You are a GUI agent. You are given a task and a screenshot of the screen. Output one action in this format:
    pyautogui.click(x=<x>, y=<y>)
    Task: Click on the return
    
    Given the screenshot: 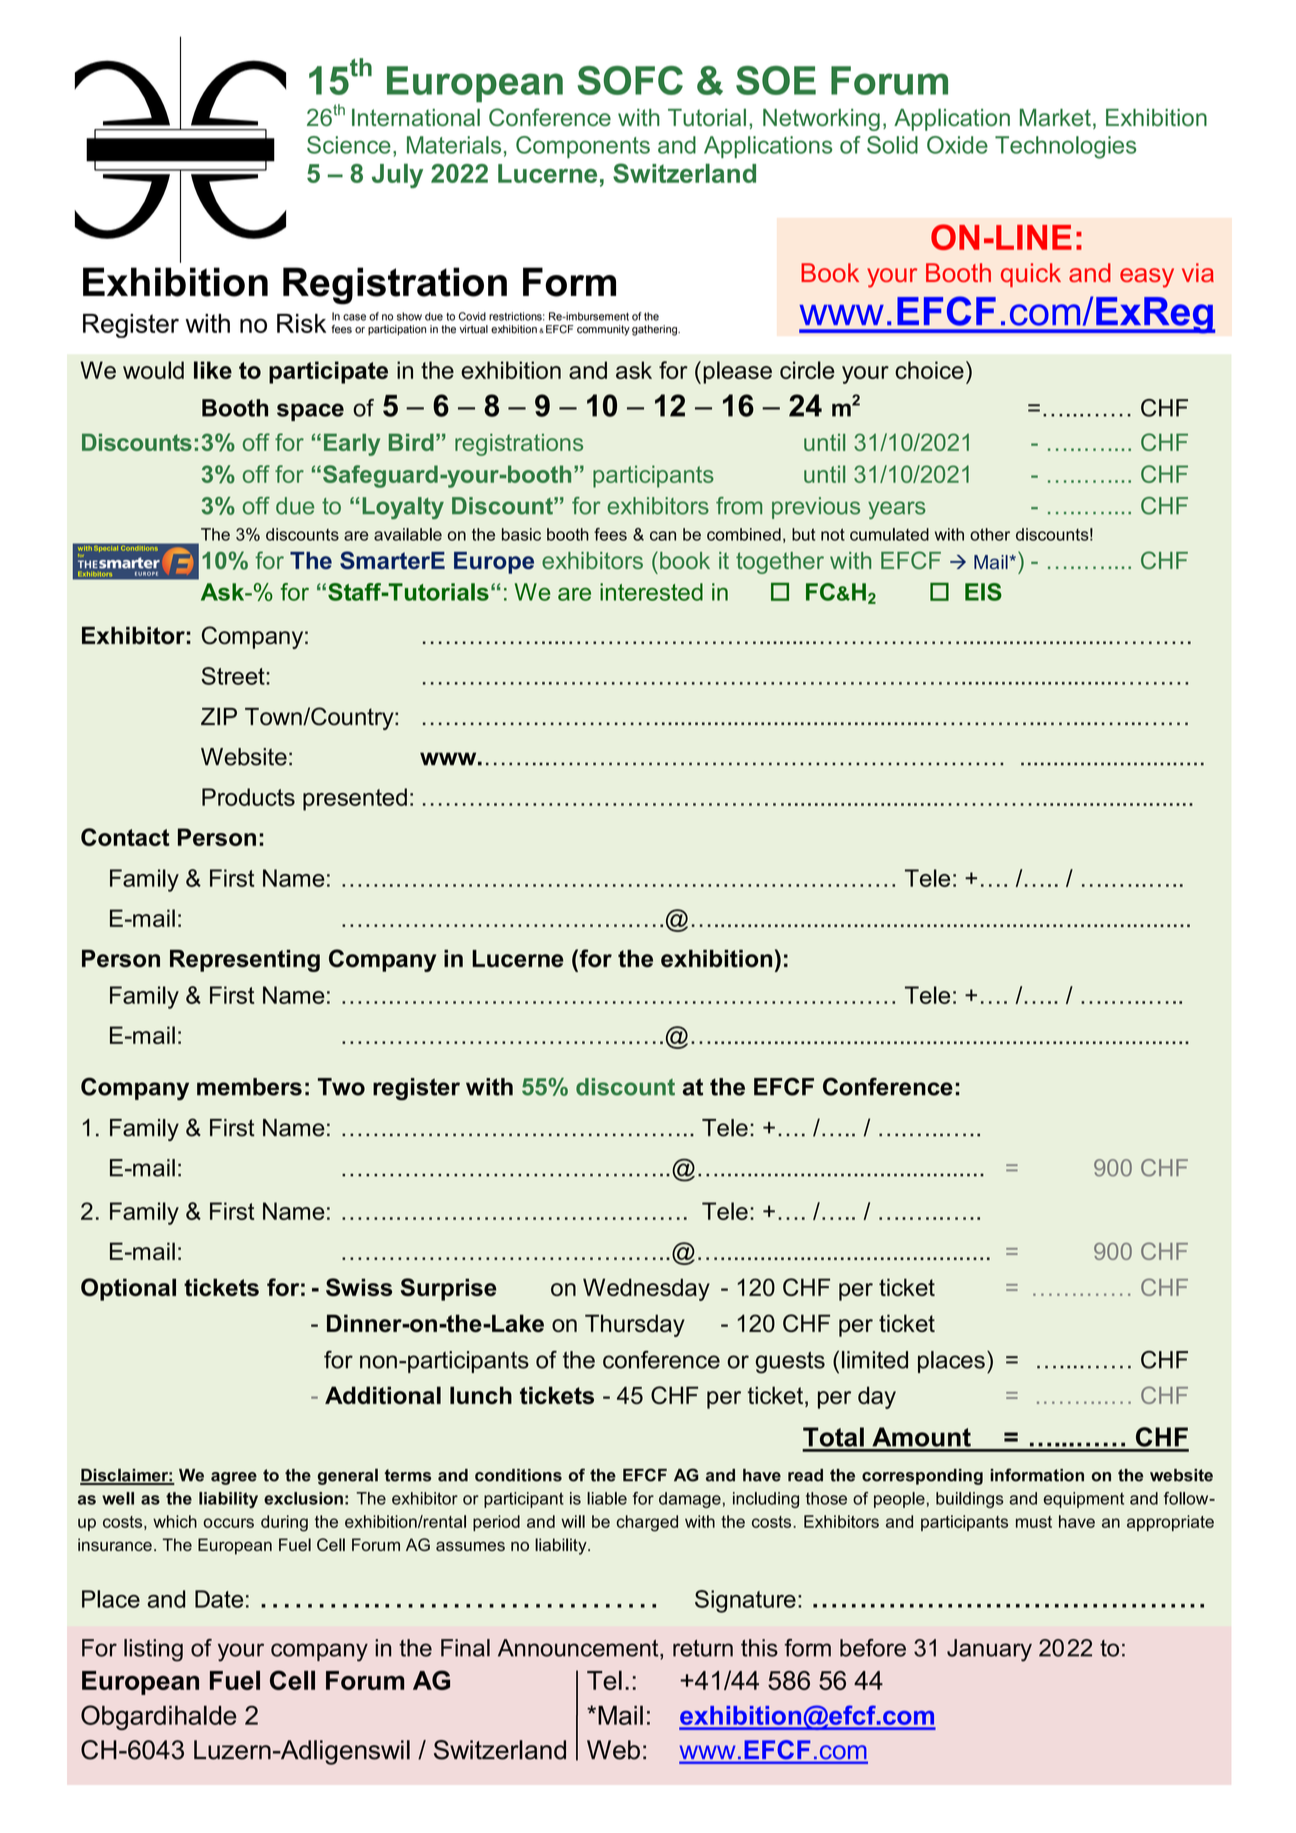 What is the action you would take?
    pyautogui.click(x=703, y=1648)
